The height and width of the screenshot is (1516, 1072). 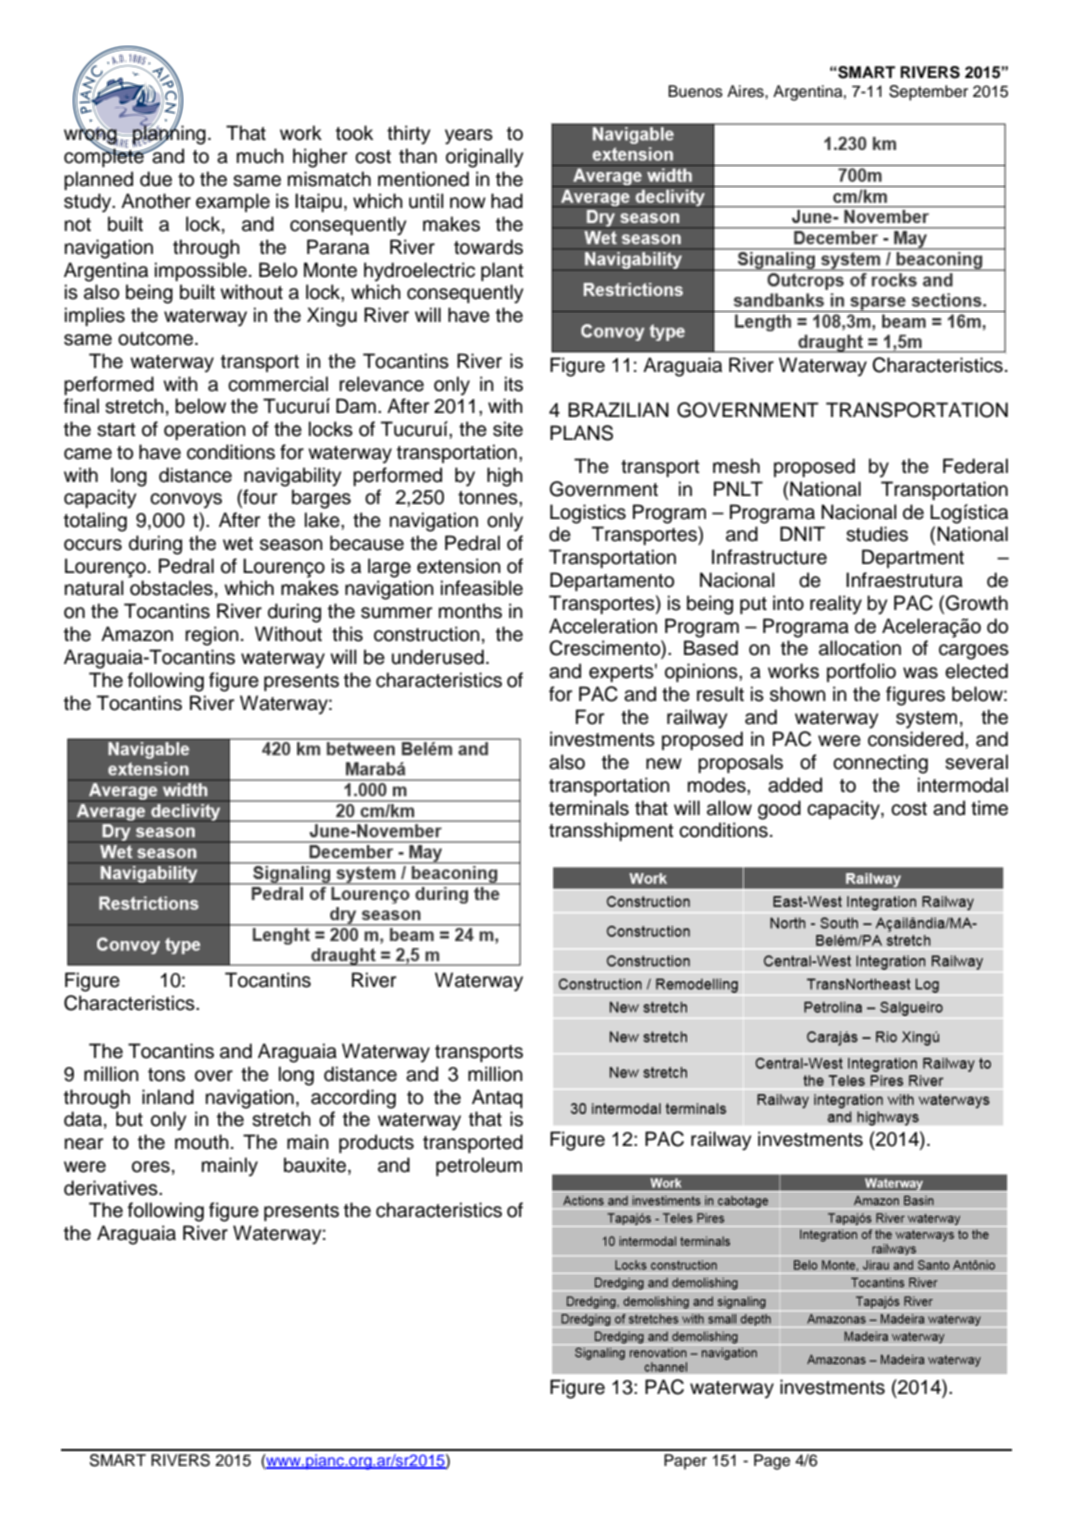 What do you see at coordinates (112, 1188) in the screenshot?
I see `derivatives` at bounding box center [112, 1188].
